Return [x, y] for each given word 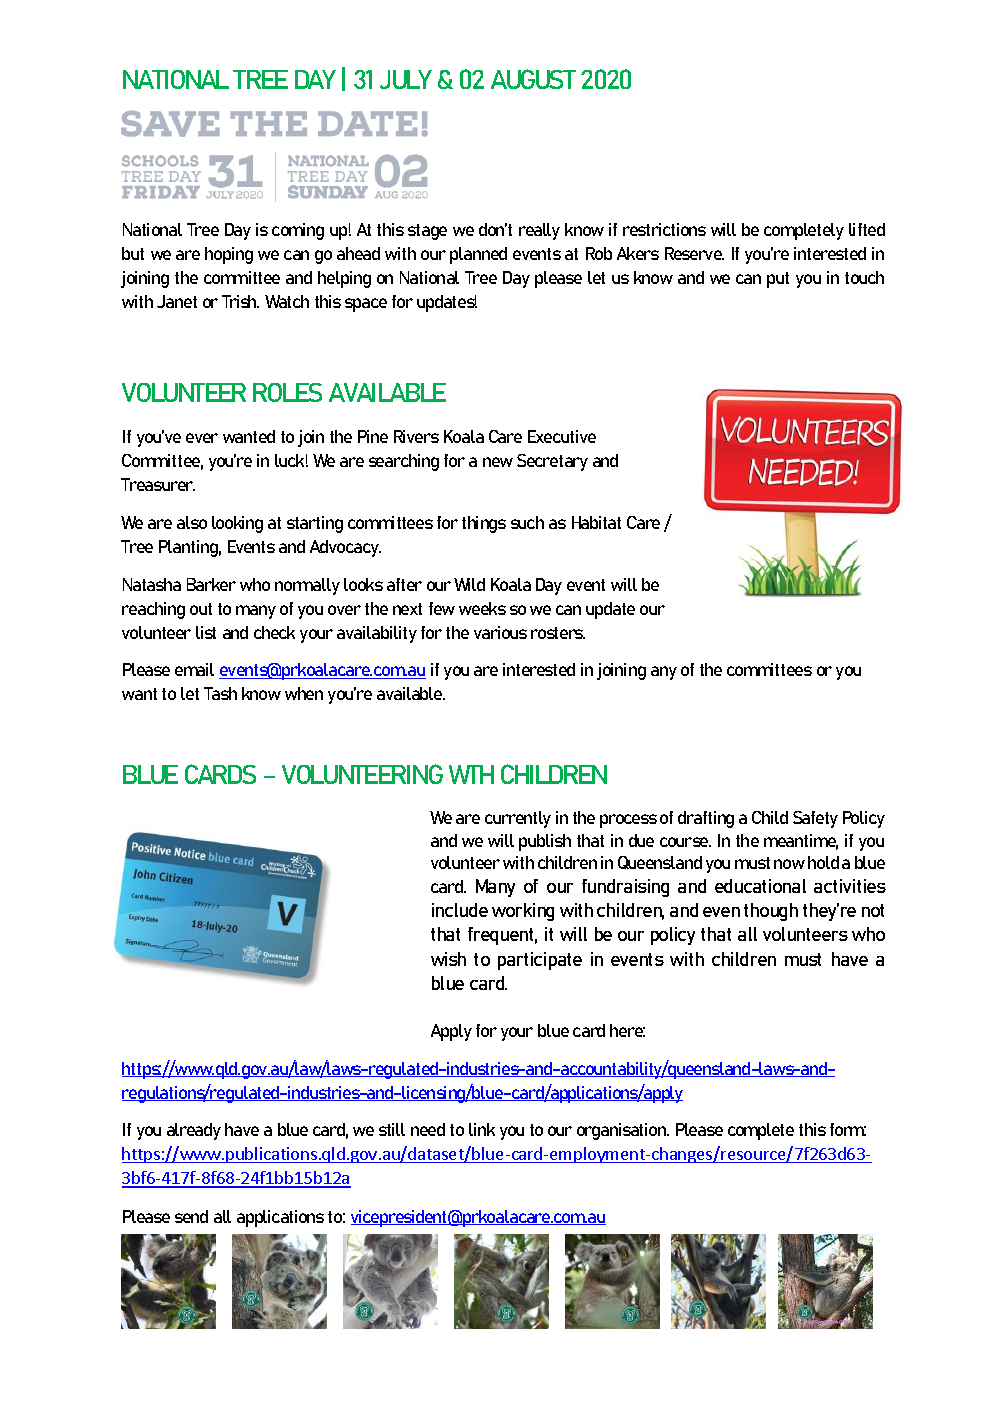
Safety [815, 819]
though [771, 912]
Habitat [596, 522]
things [484, 524]
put [778, 280]
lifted [867, 229]
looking [237, 524]
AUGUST [533, 79]
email [194, 669]
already [194, 1131]
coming [298, 231]
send [191, 1216]
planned [478, 255]
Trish [240, 301]
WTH [471, 774]
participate [540, 961]
